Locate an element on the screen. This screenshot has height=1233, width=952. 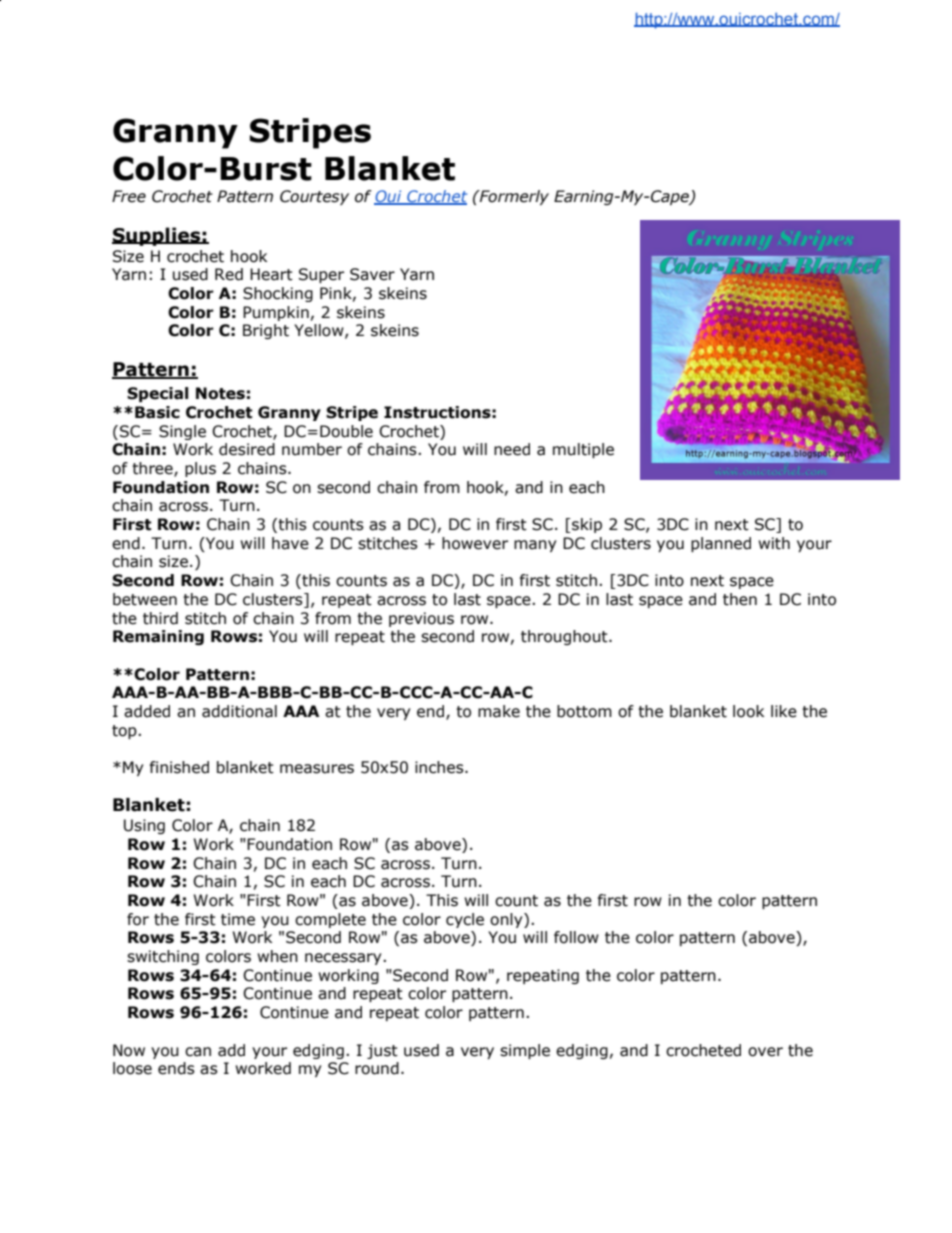
Saver is located at coordinates (372, 274).
